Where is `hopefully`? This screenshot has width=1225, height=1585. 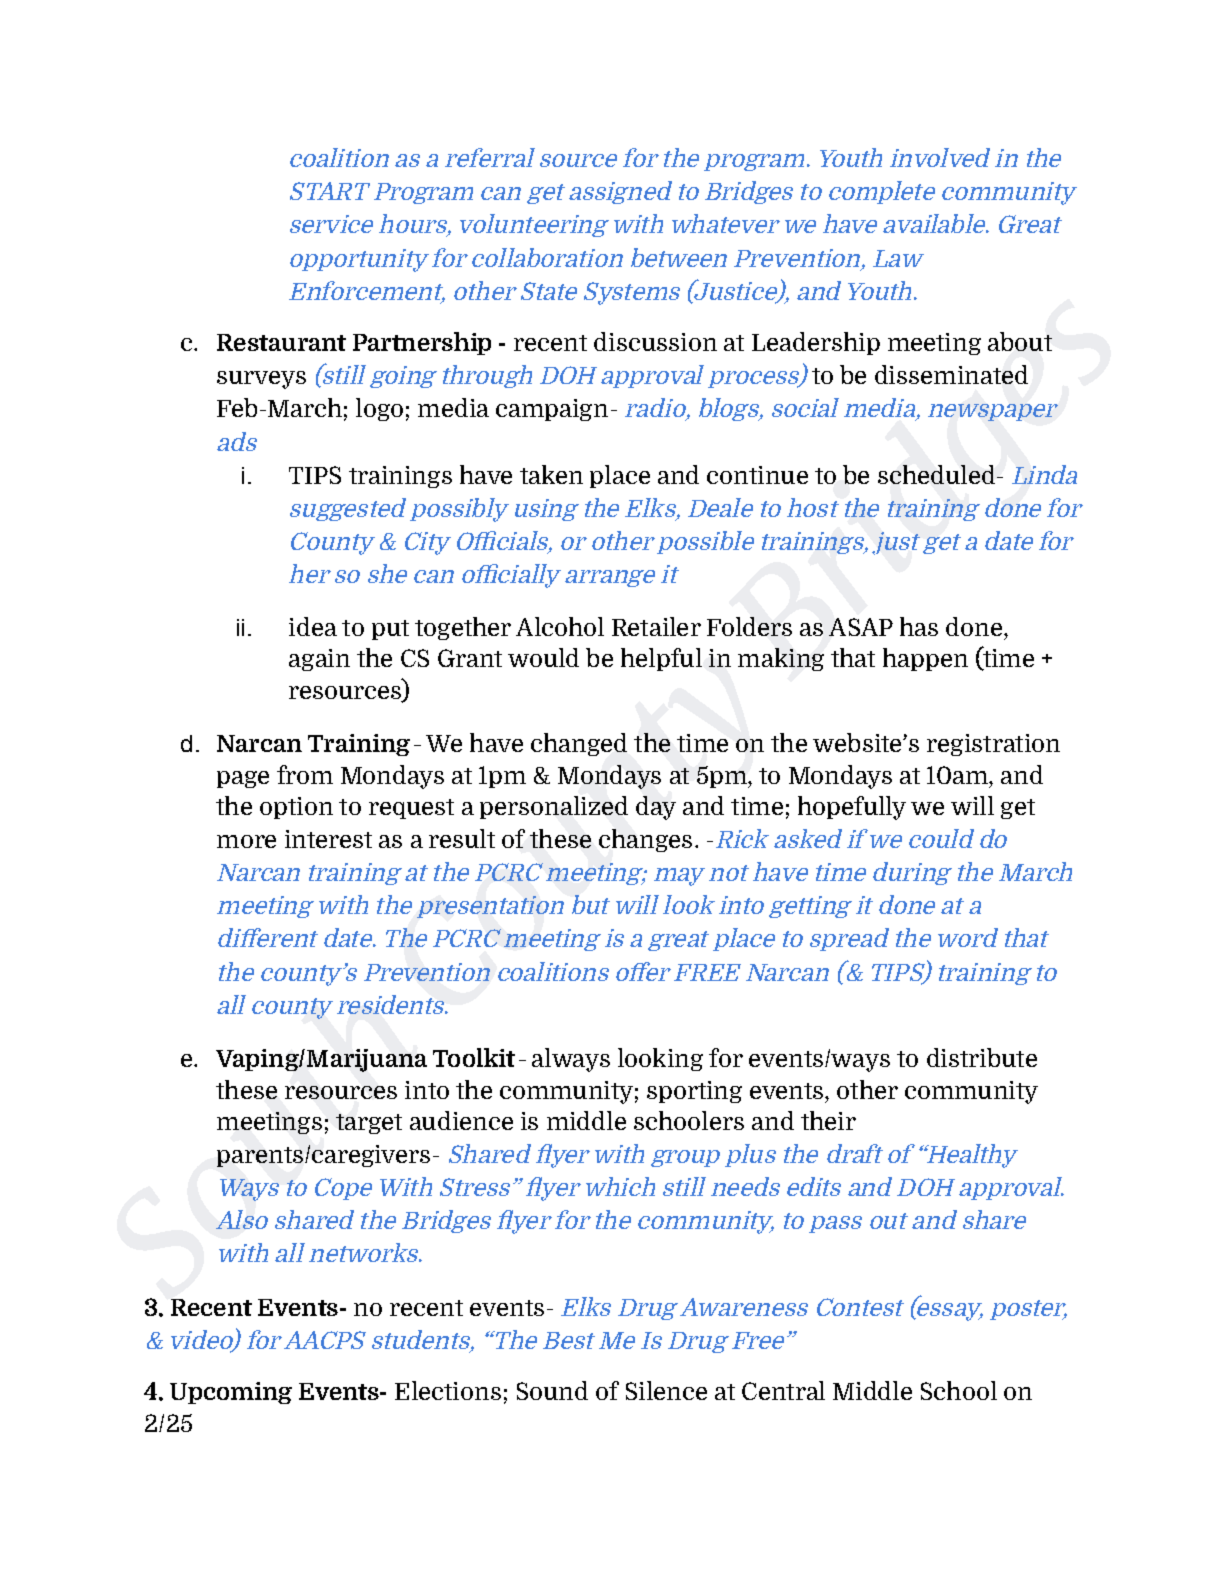
hopefully is located at coordinates (852, 808).
